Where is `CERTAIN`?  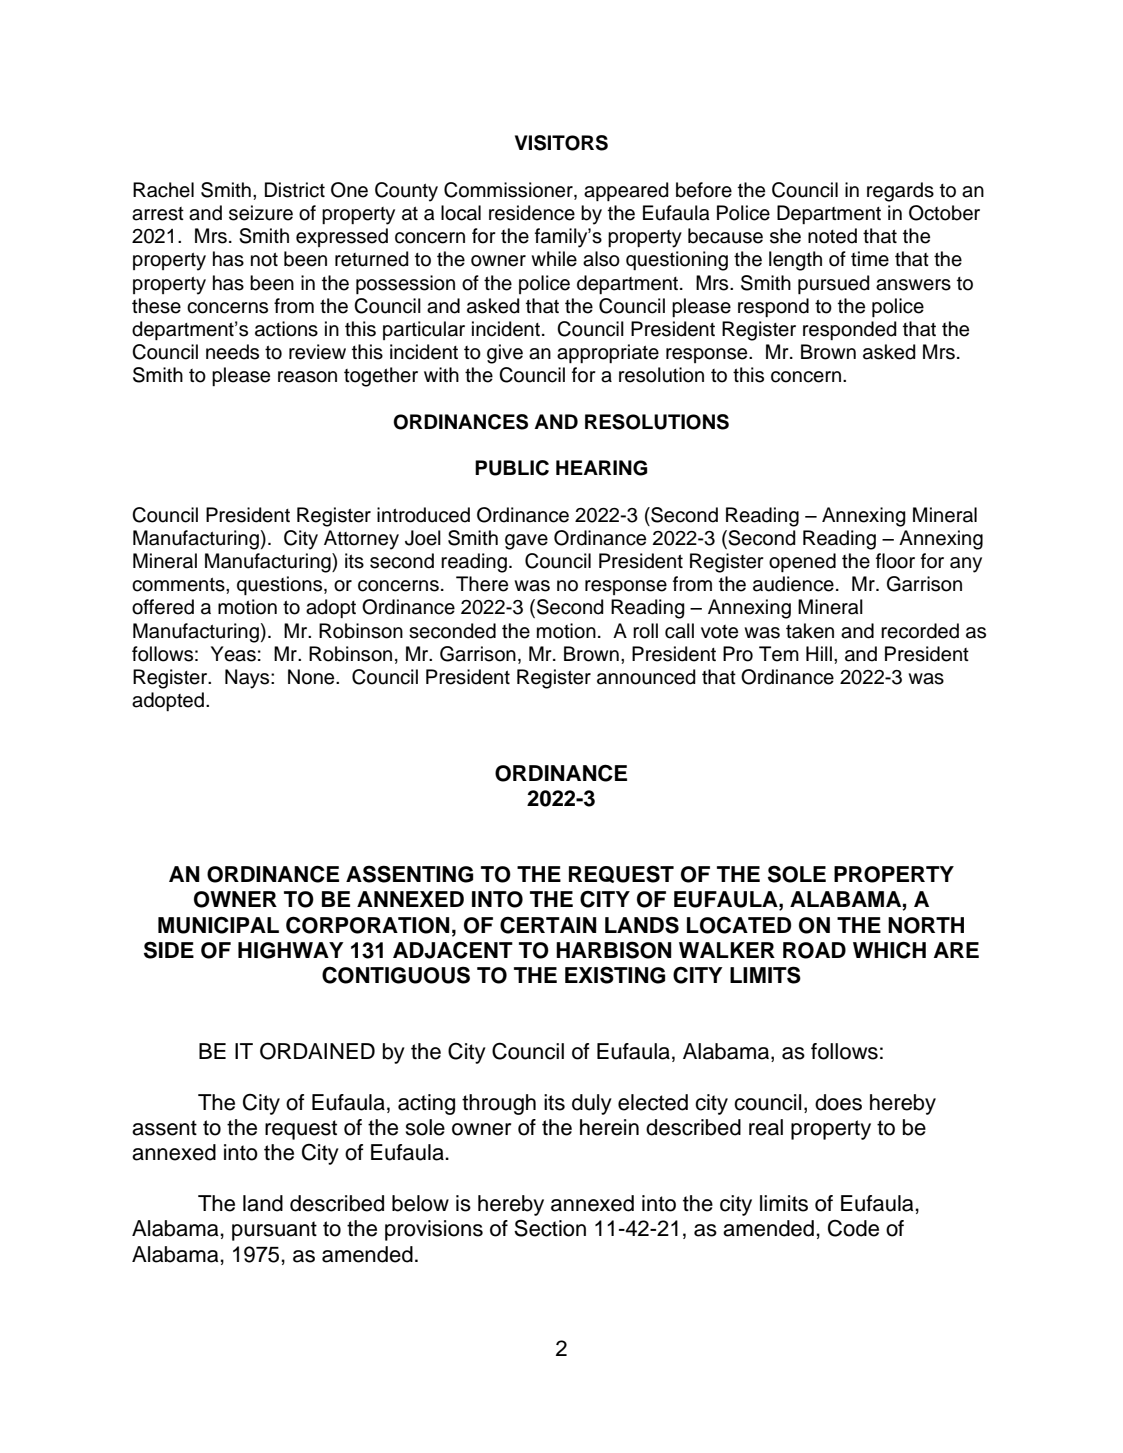
CERTAIN is located at coordinates (548, 925).
